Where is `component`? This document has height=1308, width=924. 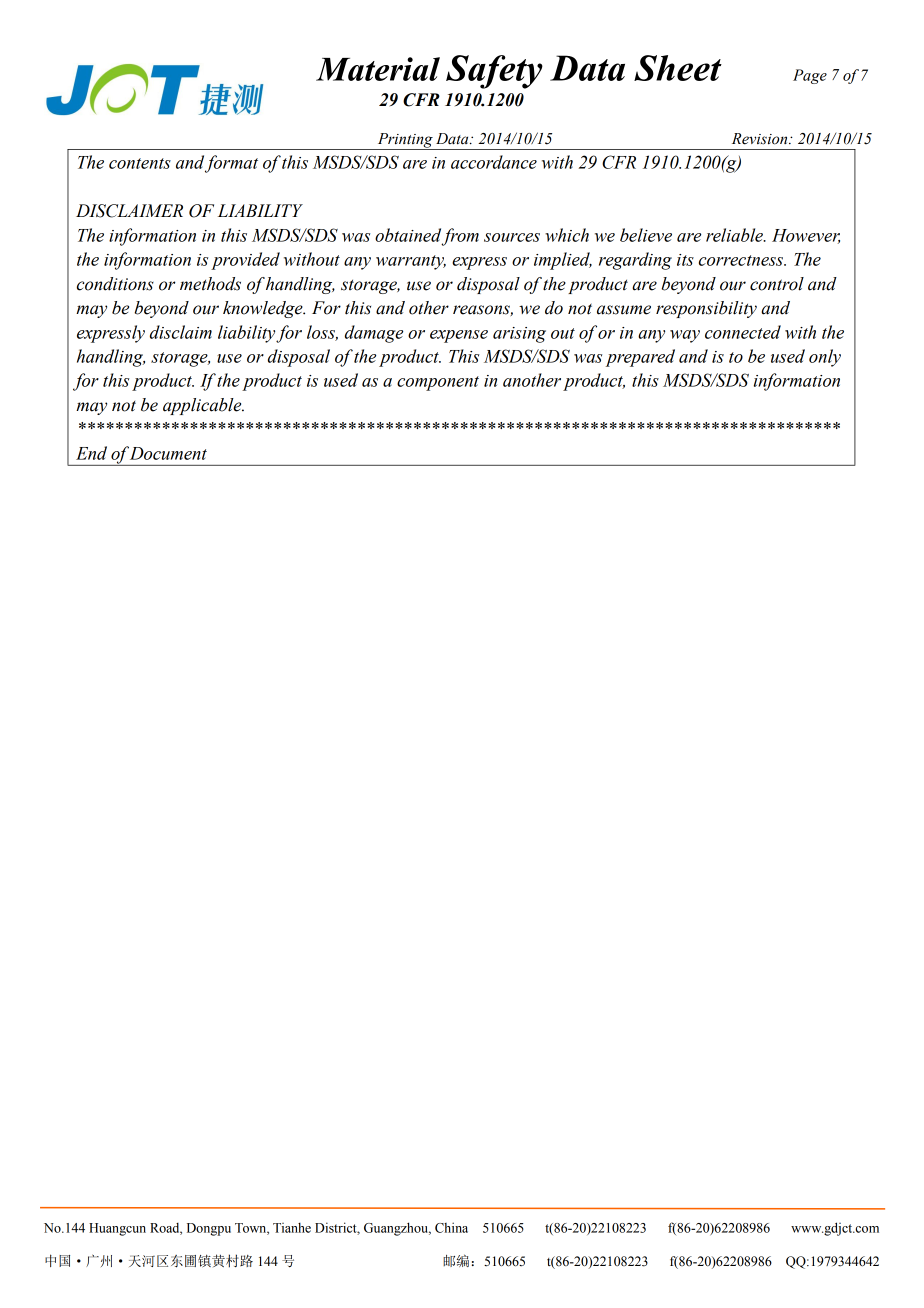
component is located at coordinates (438, 383).
